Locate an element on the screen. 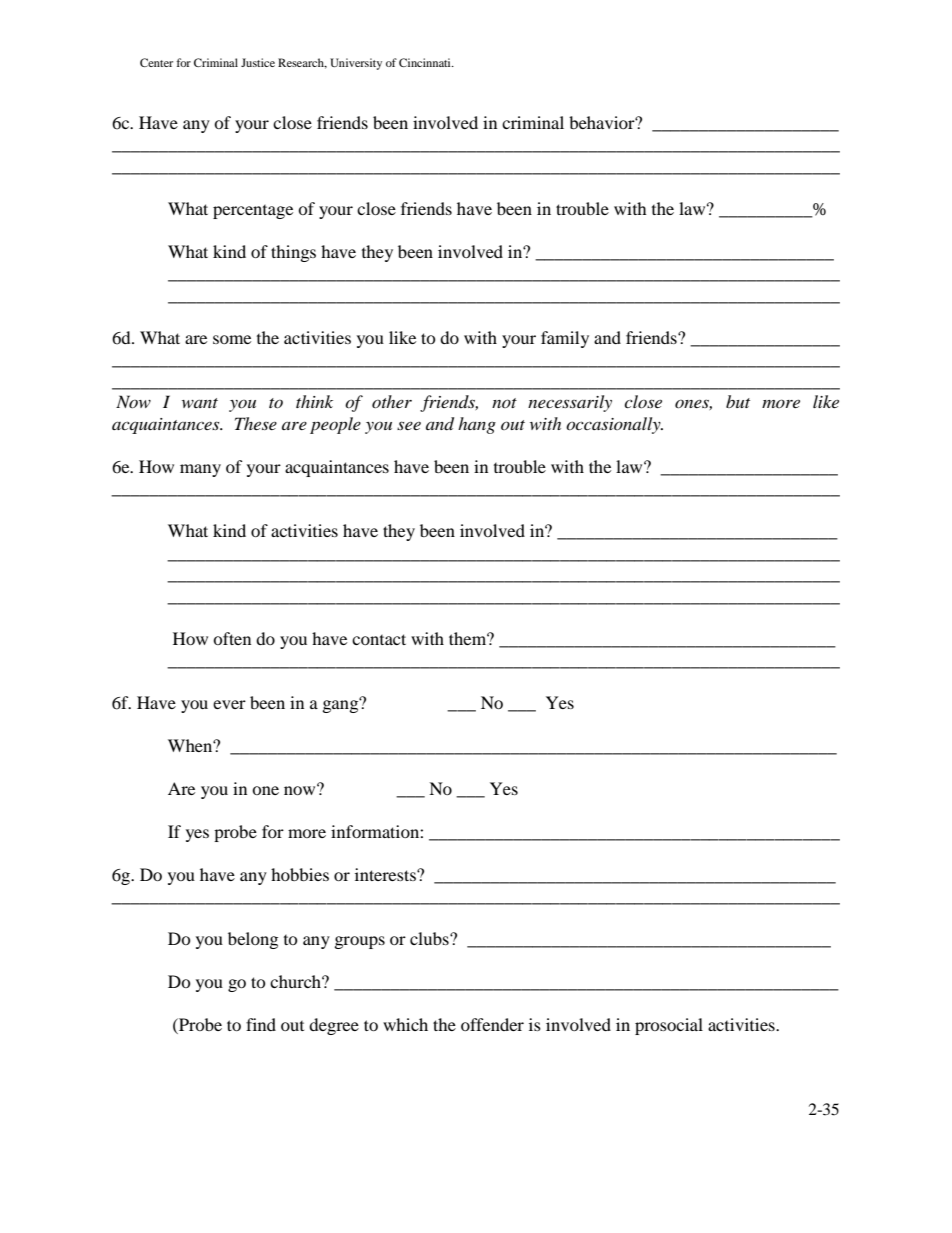 This screenshot has width=952, height=1233. occasionally is located at coordinates (614, 425).
